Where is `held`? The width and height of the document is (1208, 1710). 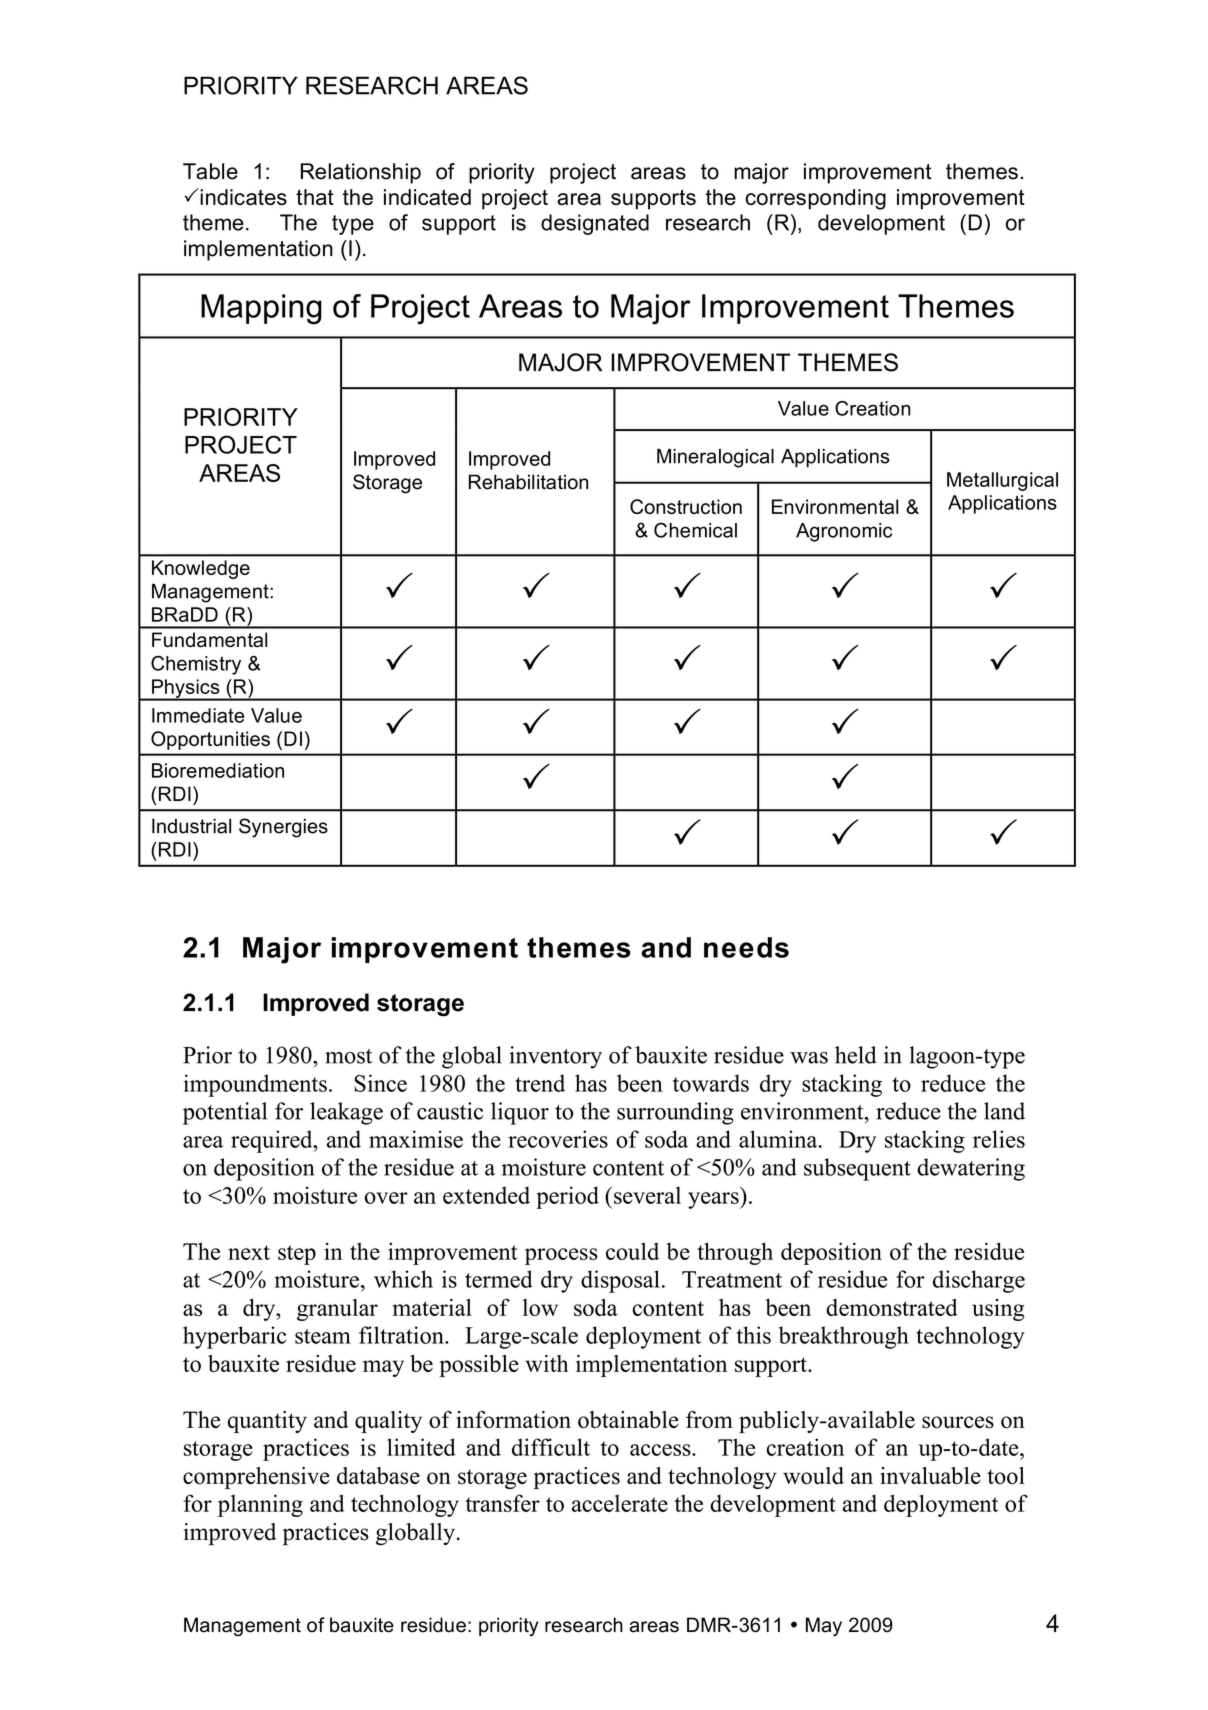
held is located at coordinates (855, 1055).
